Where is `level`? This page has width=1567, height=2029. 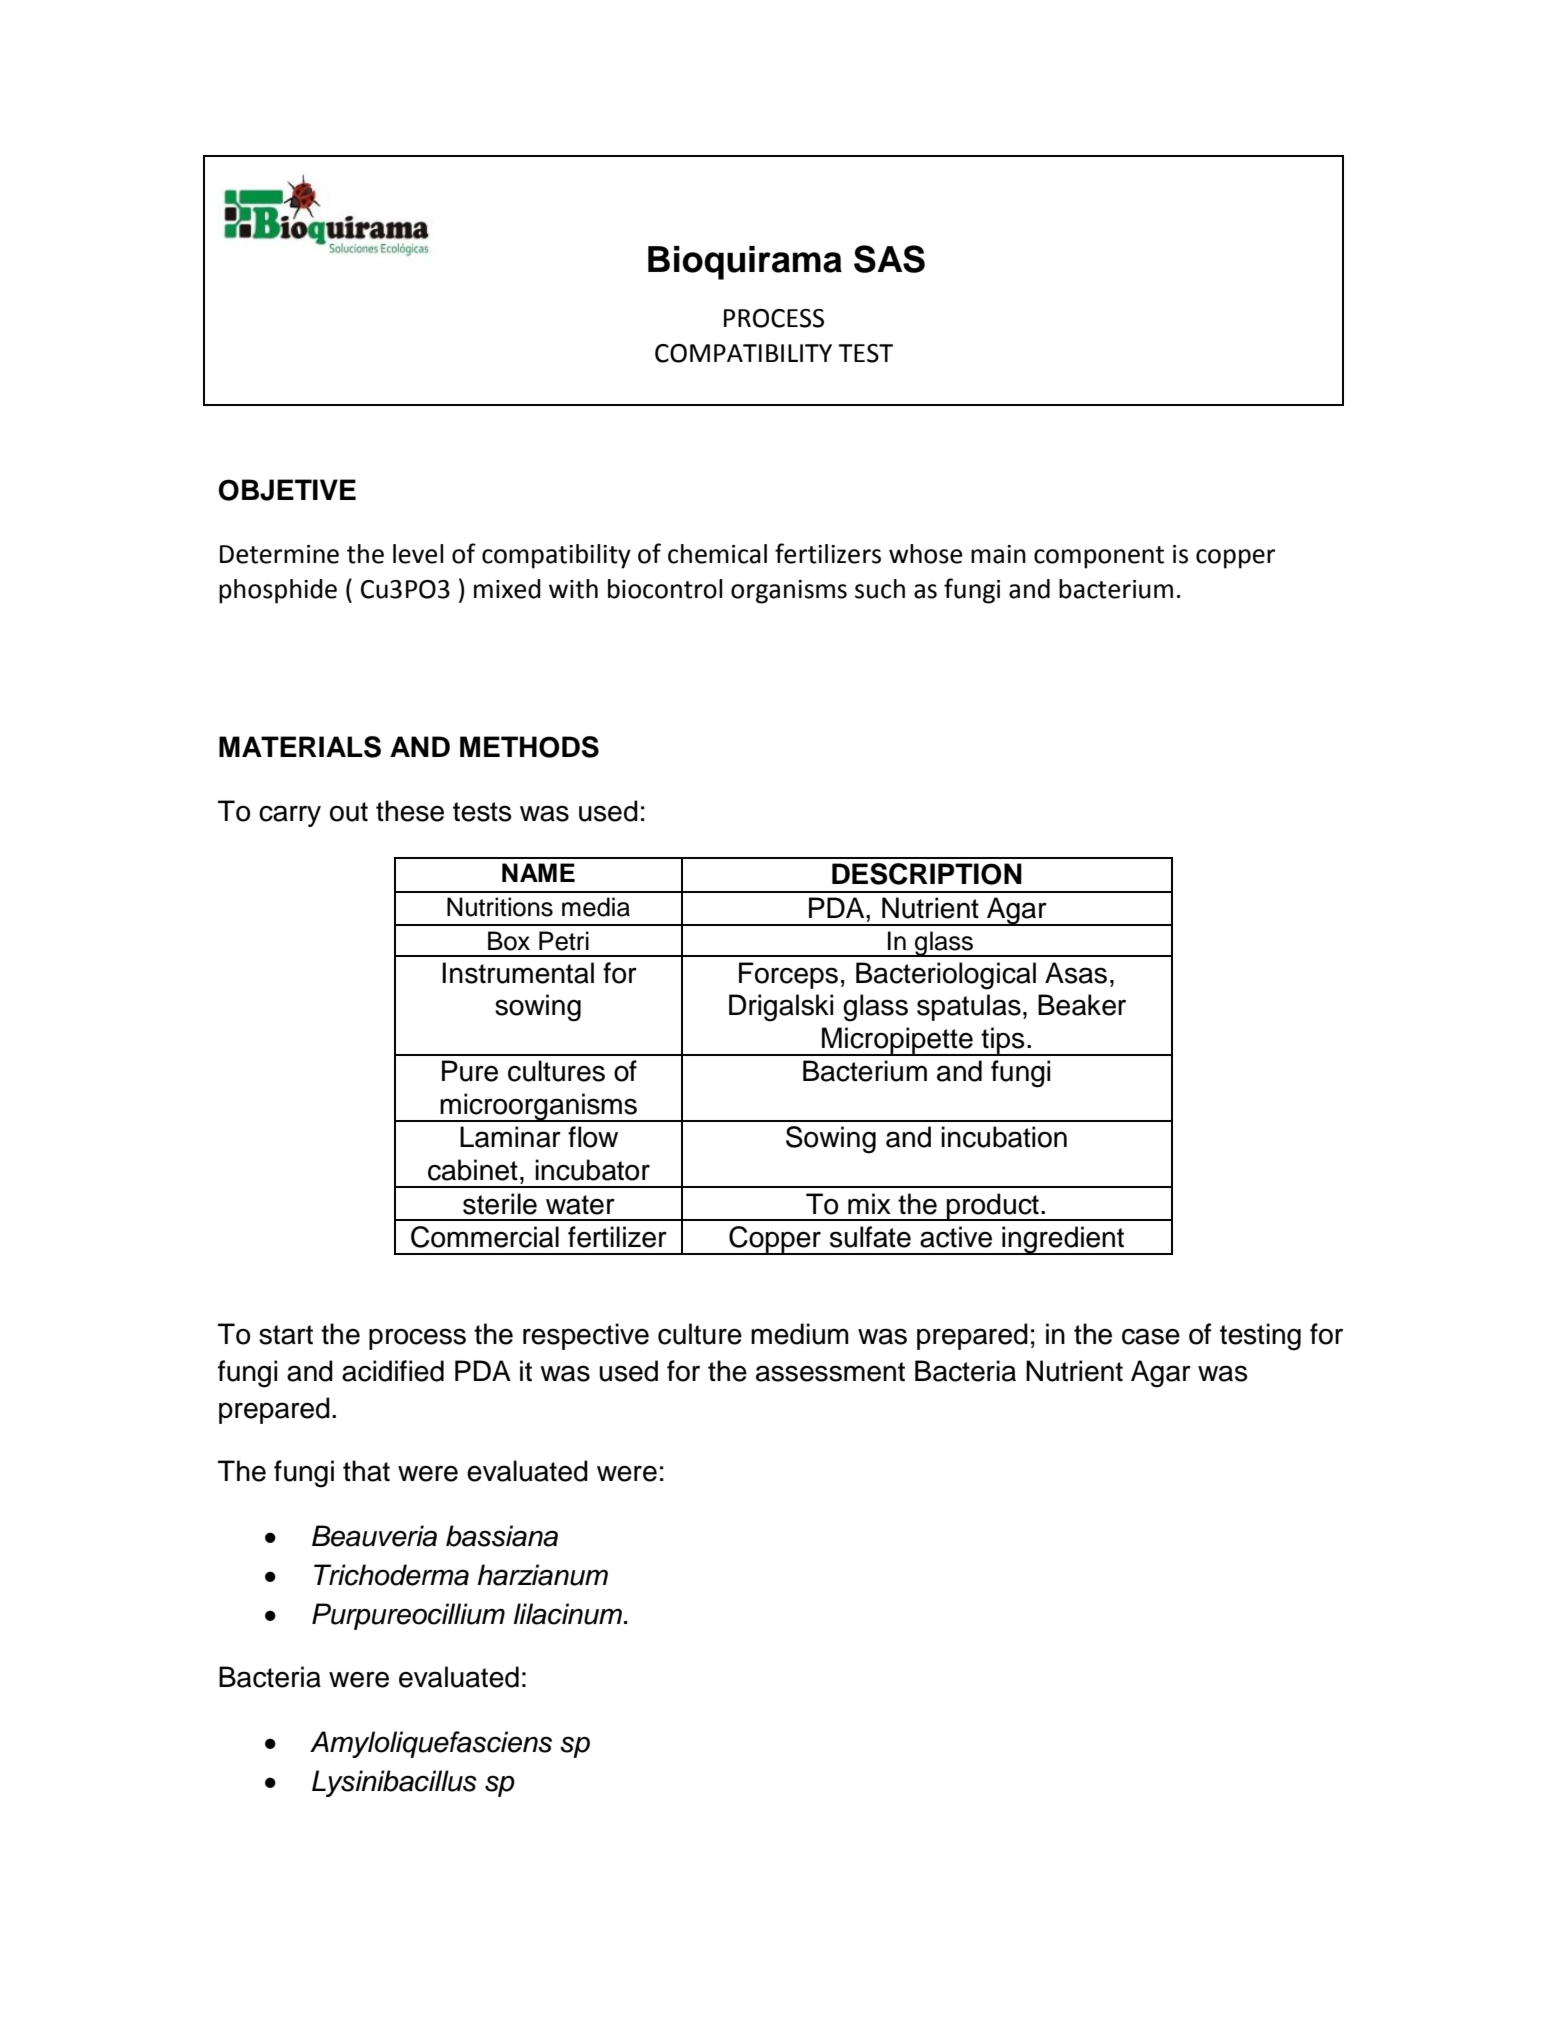 level is located at coordinates (418, 554).
